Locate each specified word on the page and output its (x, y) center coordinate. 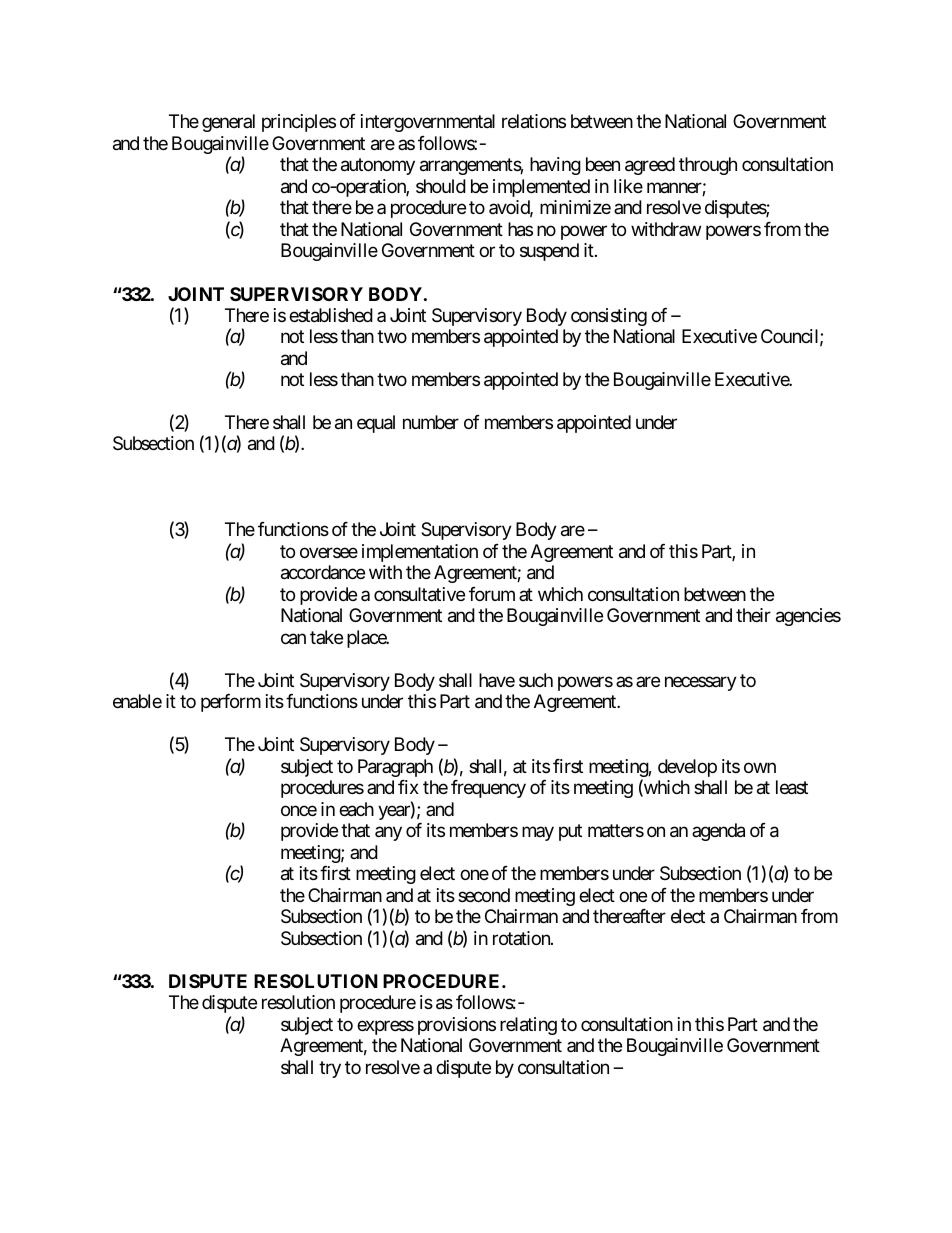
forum (492, 594)
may (538, 834)
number (431, 422)
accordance (323, 572)
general (228, 123)
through (708, 166)
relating (528, 1026)
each (356, 809)
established (331, 315)
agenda (718, 832)
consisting (609, 317)
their (753, 615)
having (555, 166)
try (330, 1069)
